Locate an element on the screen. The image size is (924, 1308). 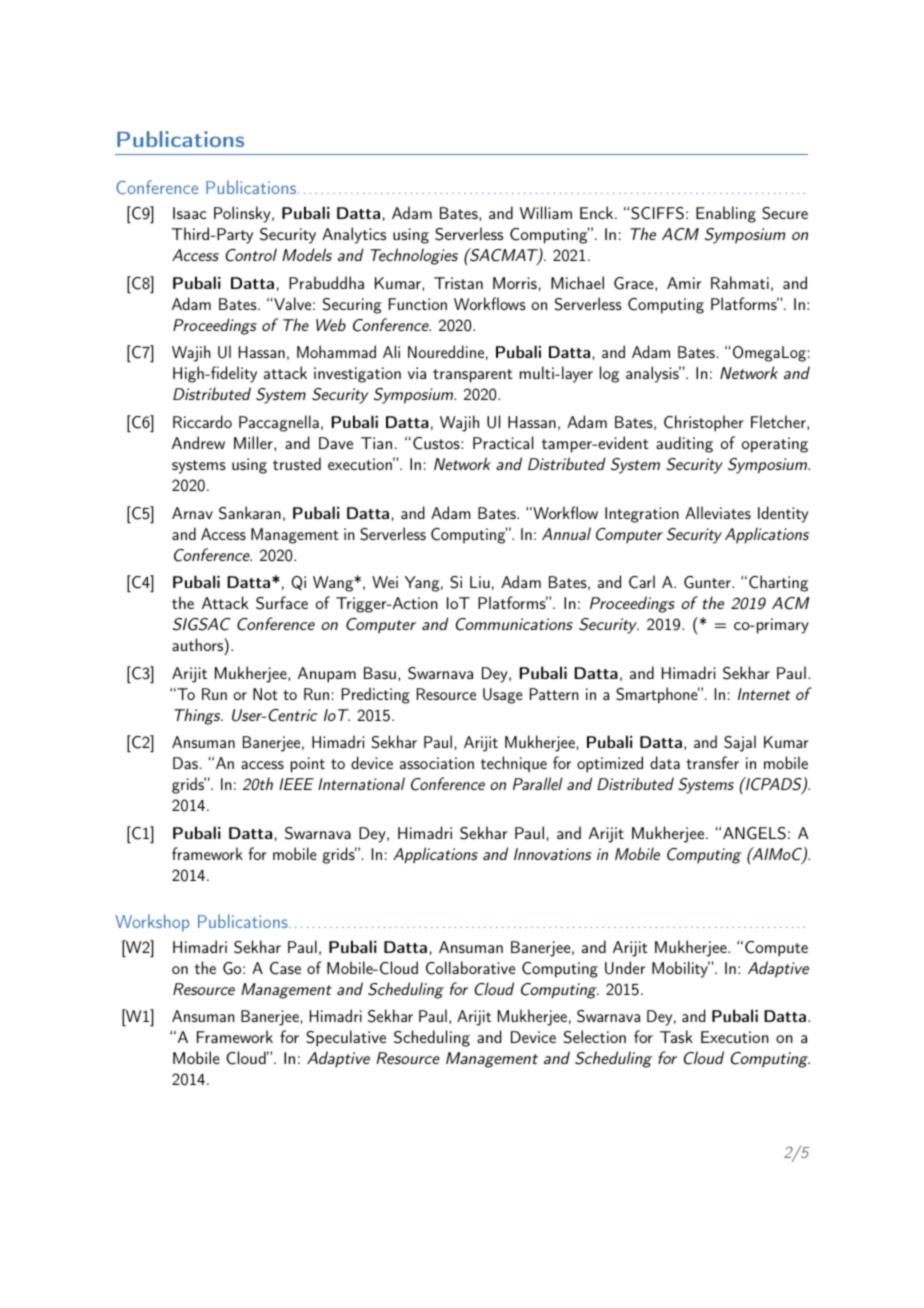
Gunter is located at coordinates (708, 582).
